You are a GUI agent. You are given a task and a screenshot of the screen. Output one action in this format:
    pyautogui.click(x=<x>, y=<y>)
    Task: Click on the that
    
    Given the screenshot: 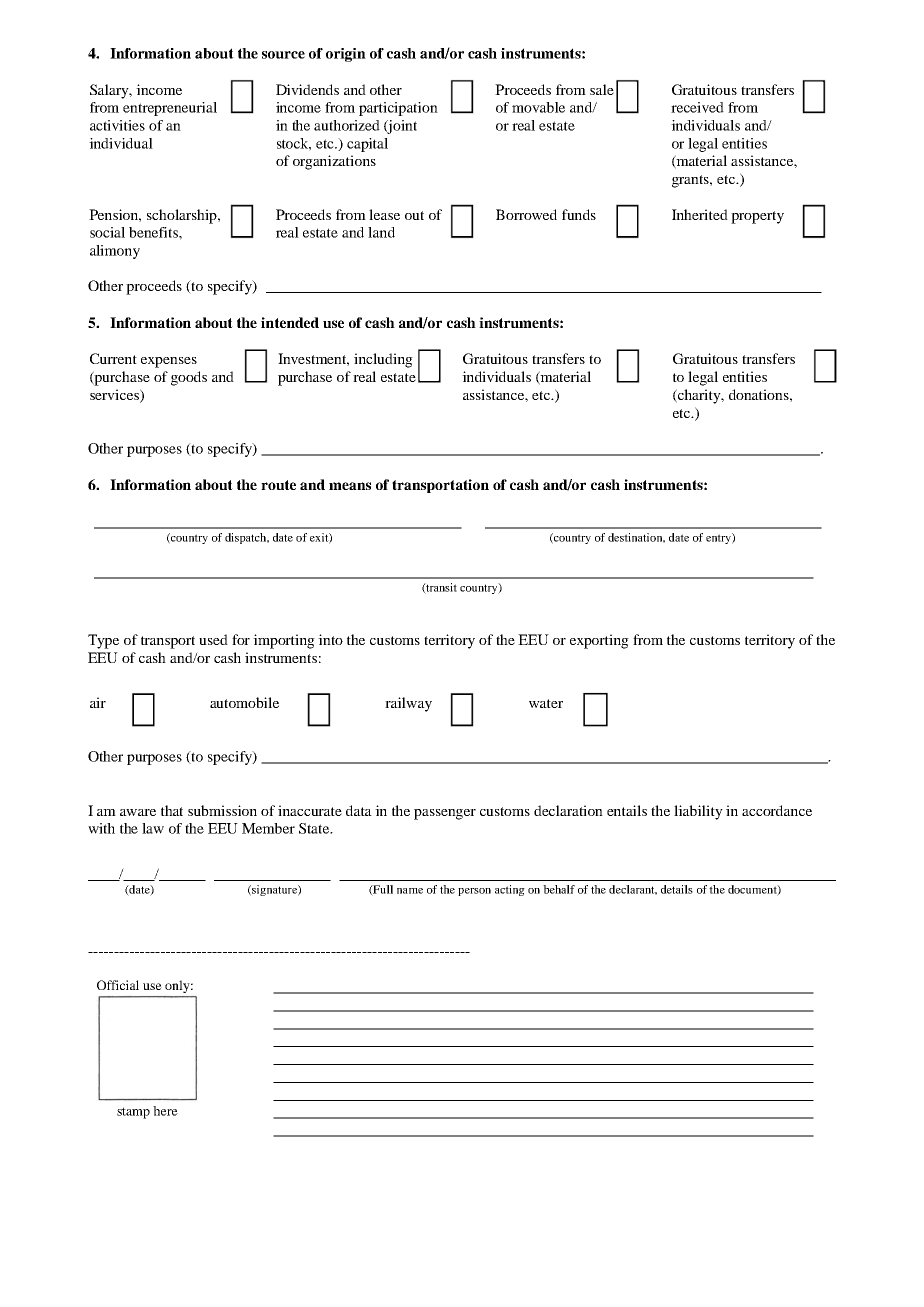 What is the action you would take?
    pyautogui.click(x=172, y=810)
